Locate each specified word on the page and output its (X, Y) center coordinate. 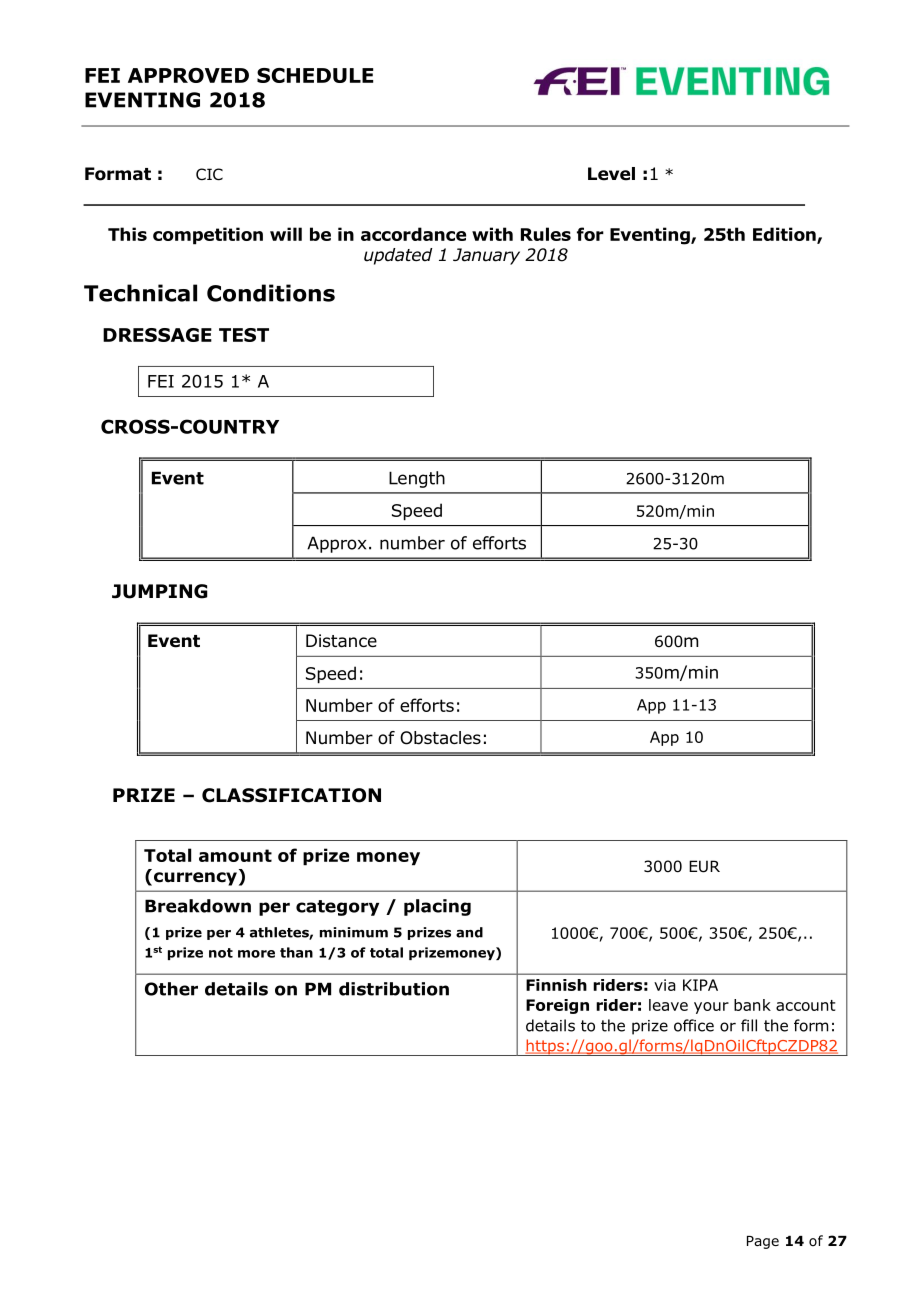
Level (611, 174)
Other (171, 989)
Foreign (557, 1006)
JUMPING (160, 591)
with (492, 234)
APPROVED (188, 75)
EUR (704, 866)
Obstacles (440, 738)
